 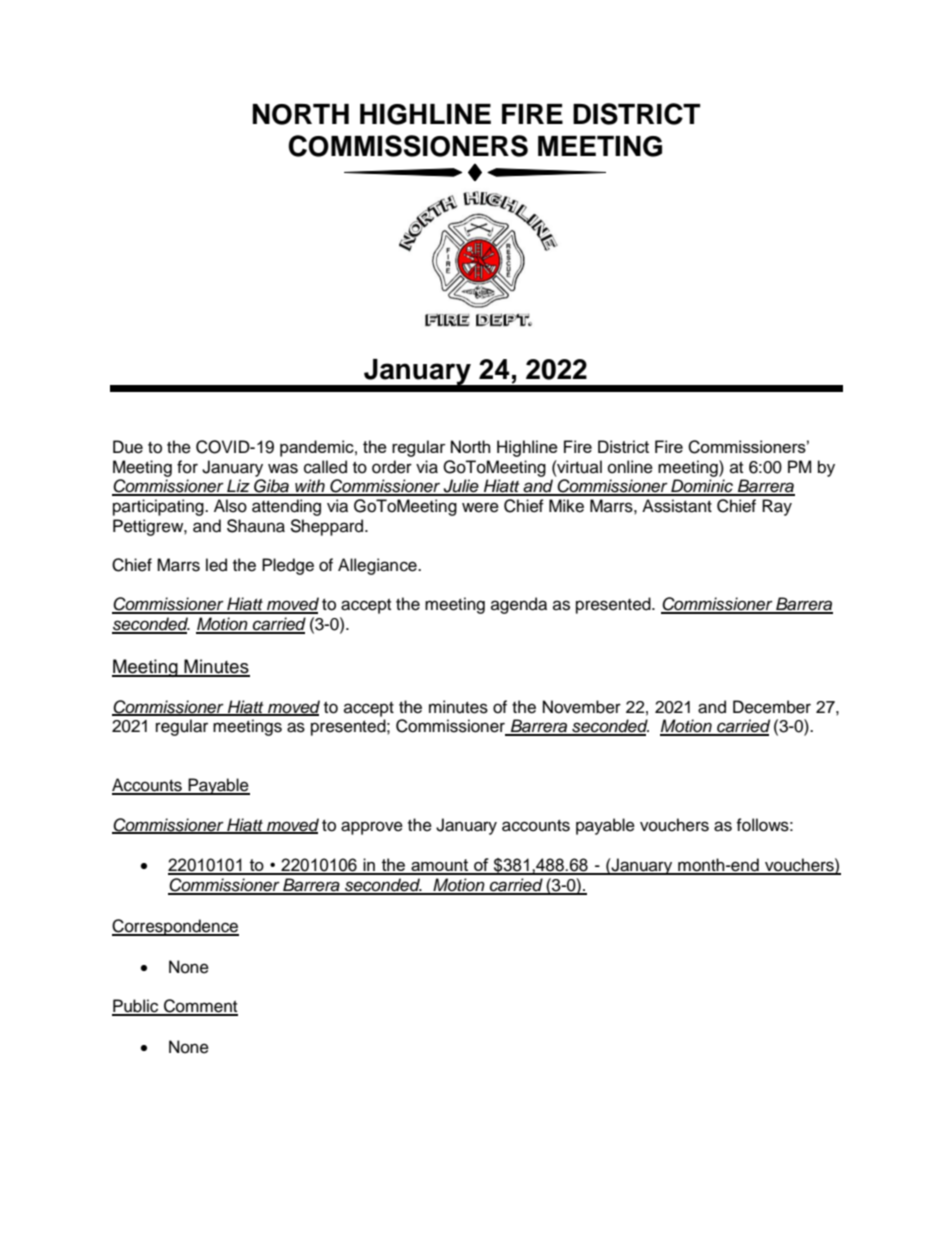 I want to click on approve, so click(x=372, y=828).
